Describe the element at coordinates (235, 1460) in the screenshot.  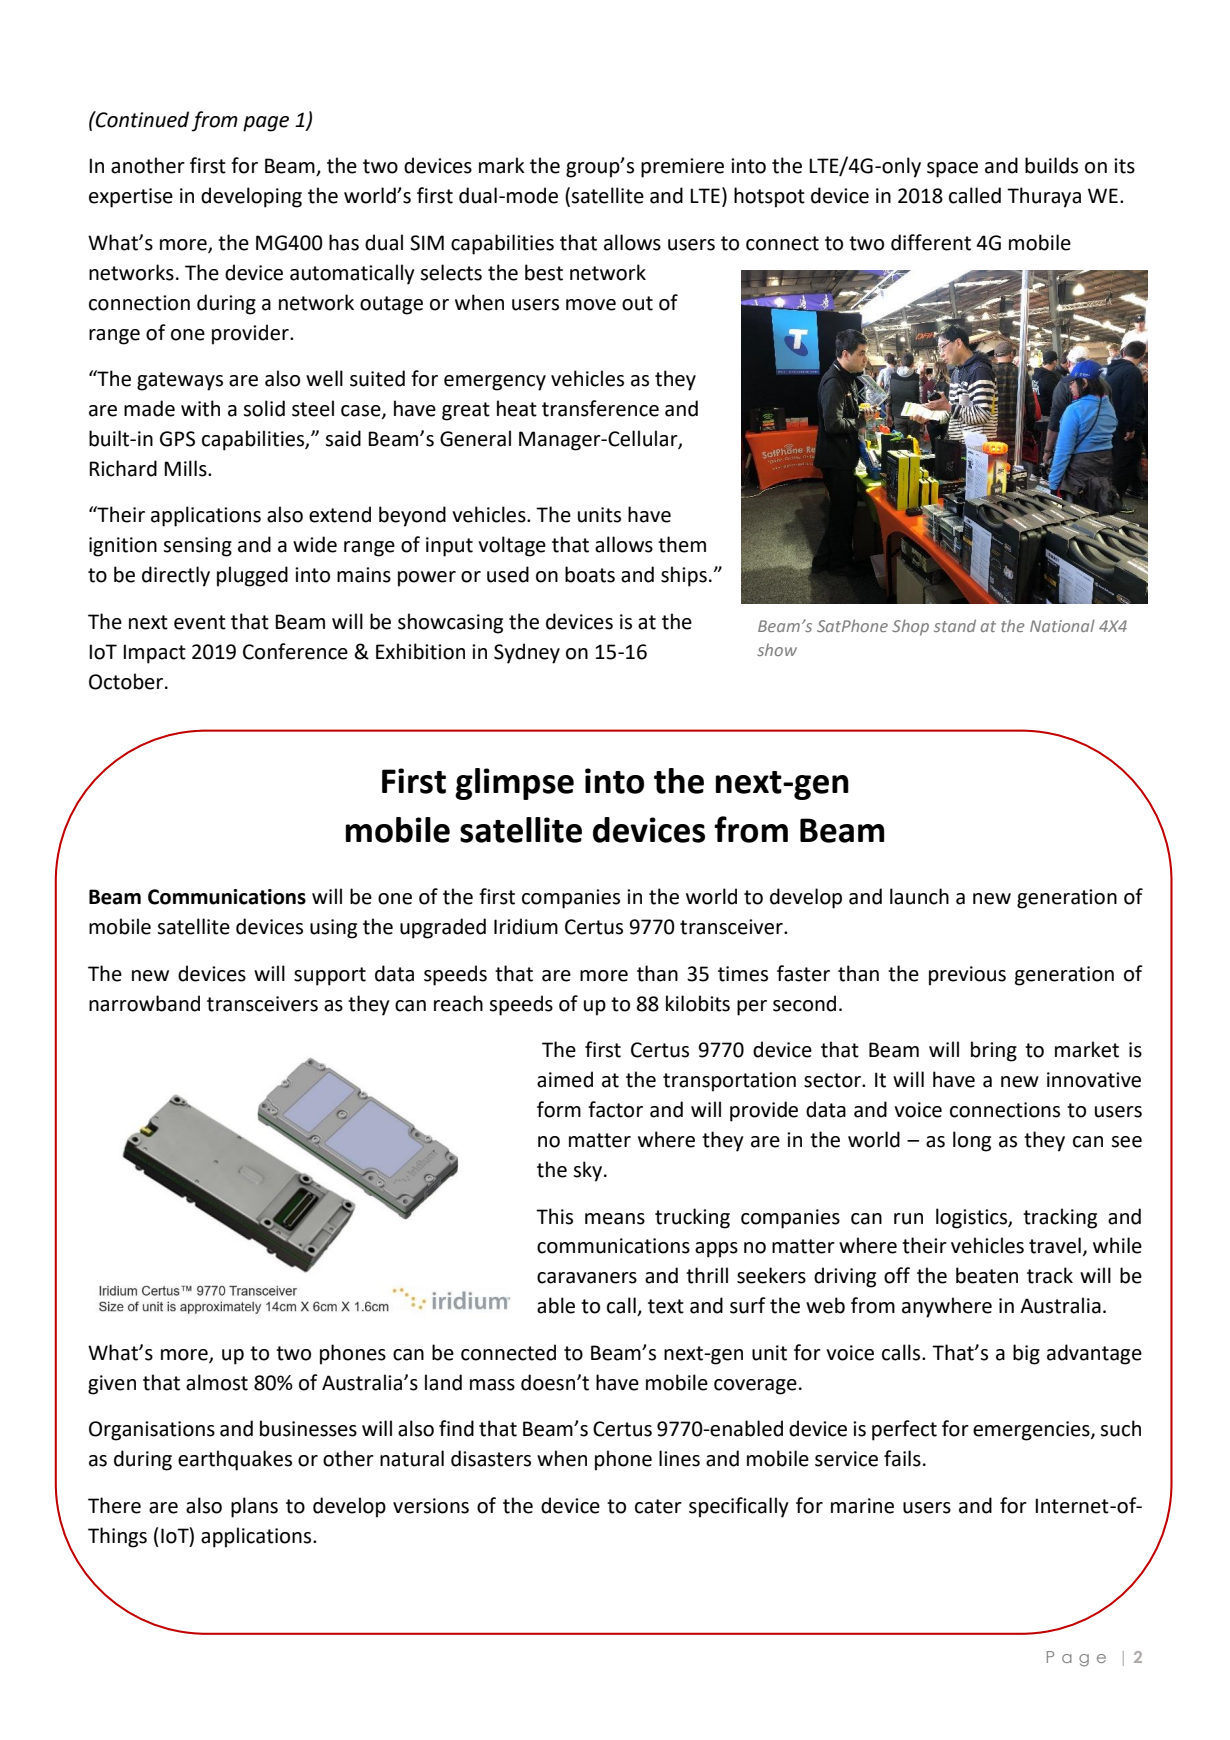
I see `earthquakes` at that location.
